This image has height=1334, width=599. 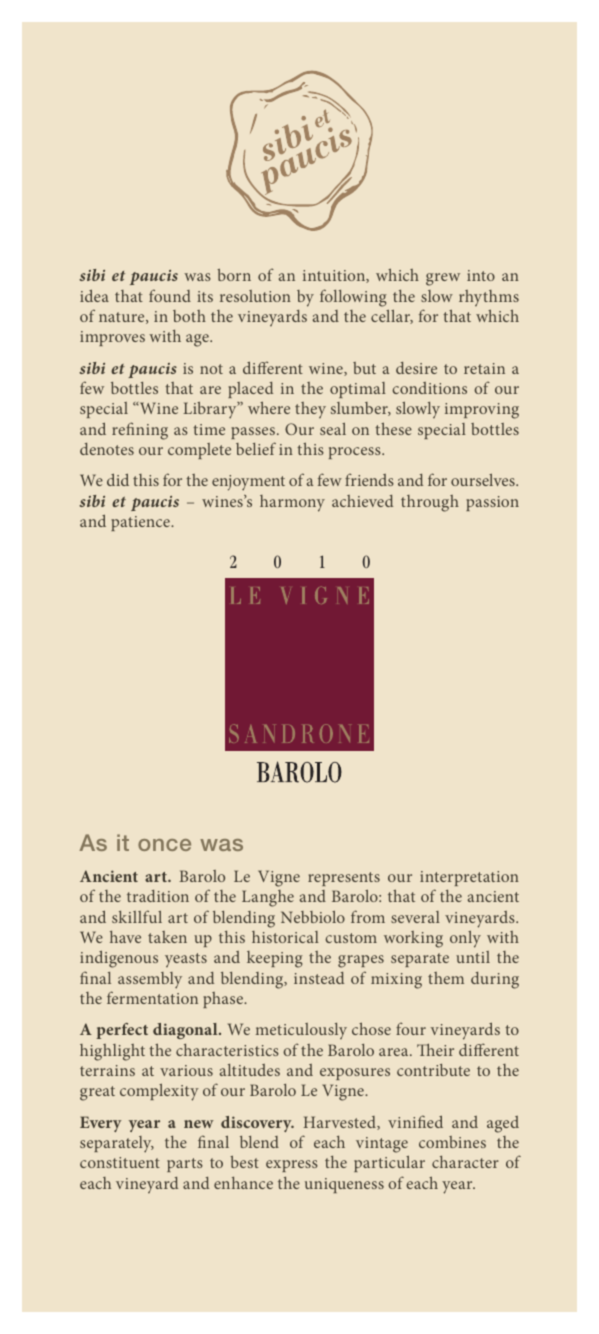 What do you see at coordinates (120, 1162) in the image?
I see `constituent` at bounding box center [120, 1162].
